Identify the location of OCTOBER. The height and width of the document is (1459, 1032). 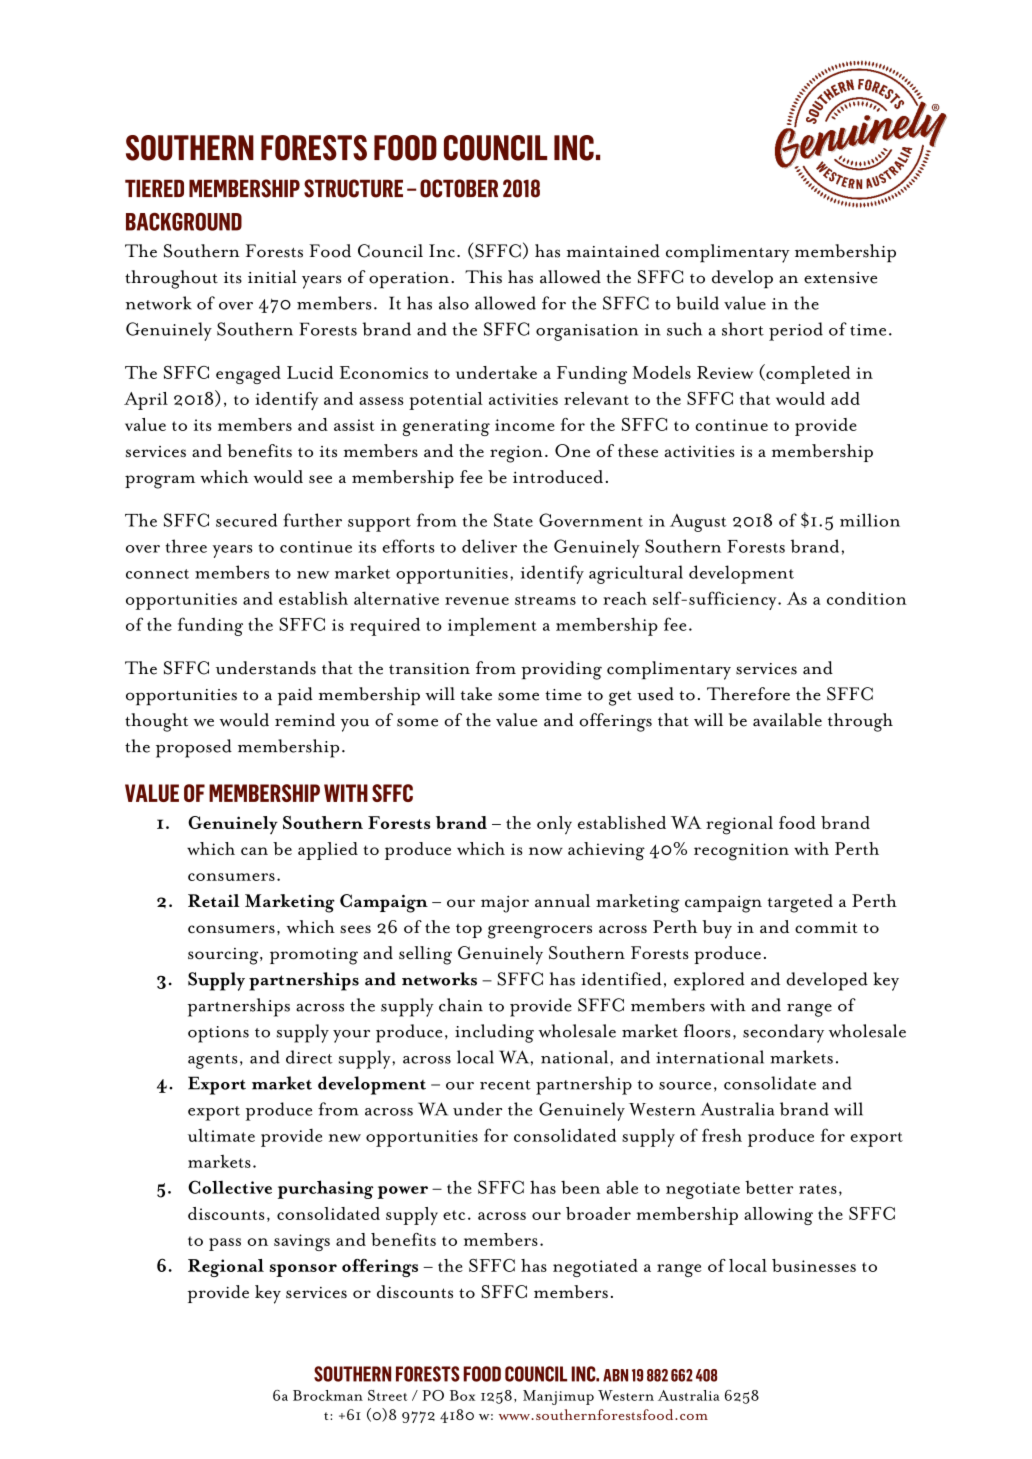
(459, 188).
